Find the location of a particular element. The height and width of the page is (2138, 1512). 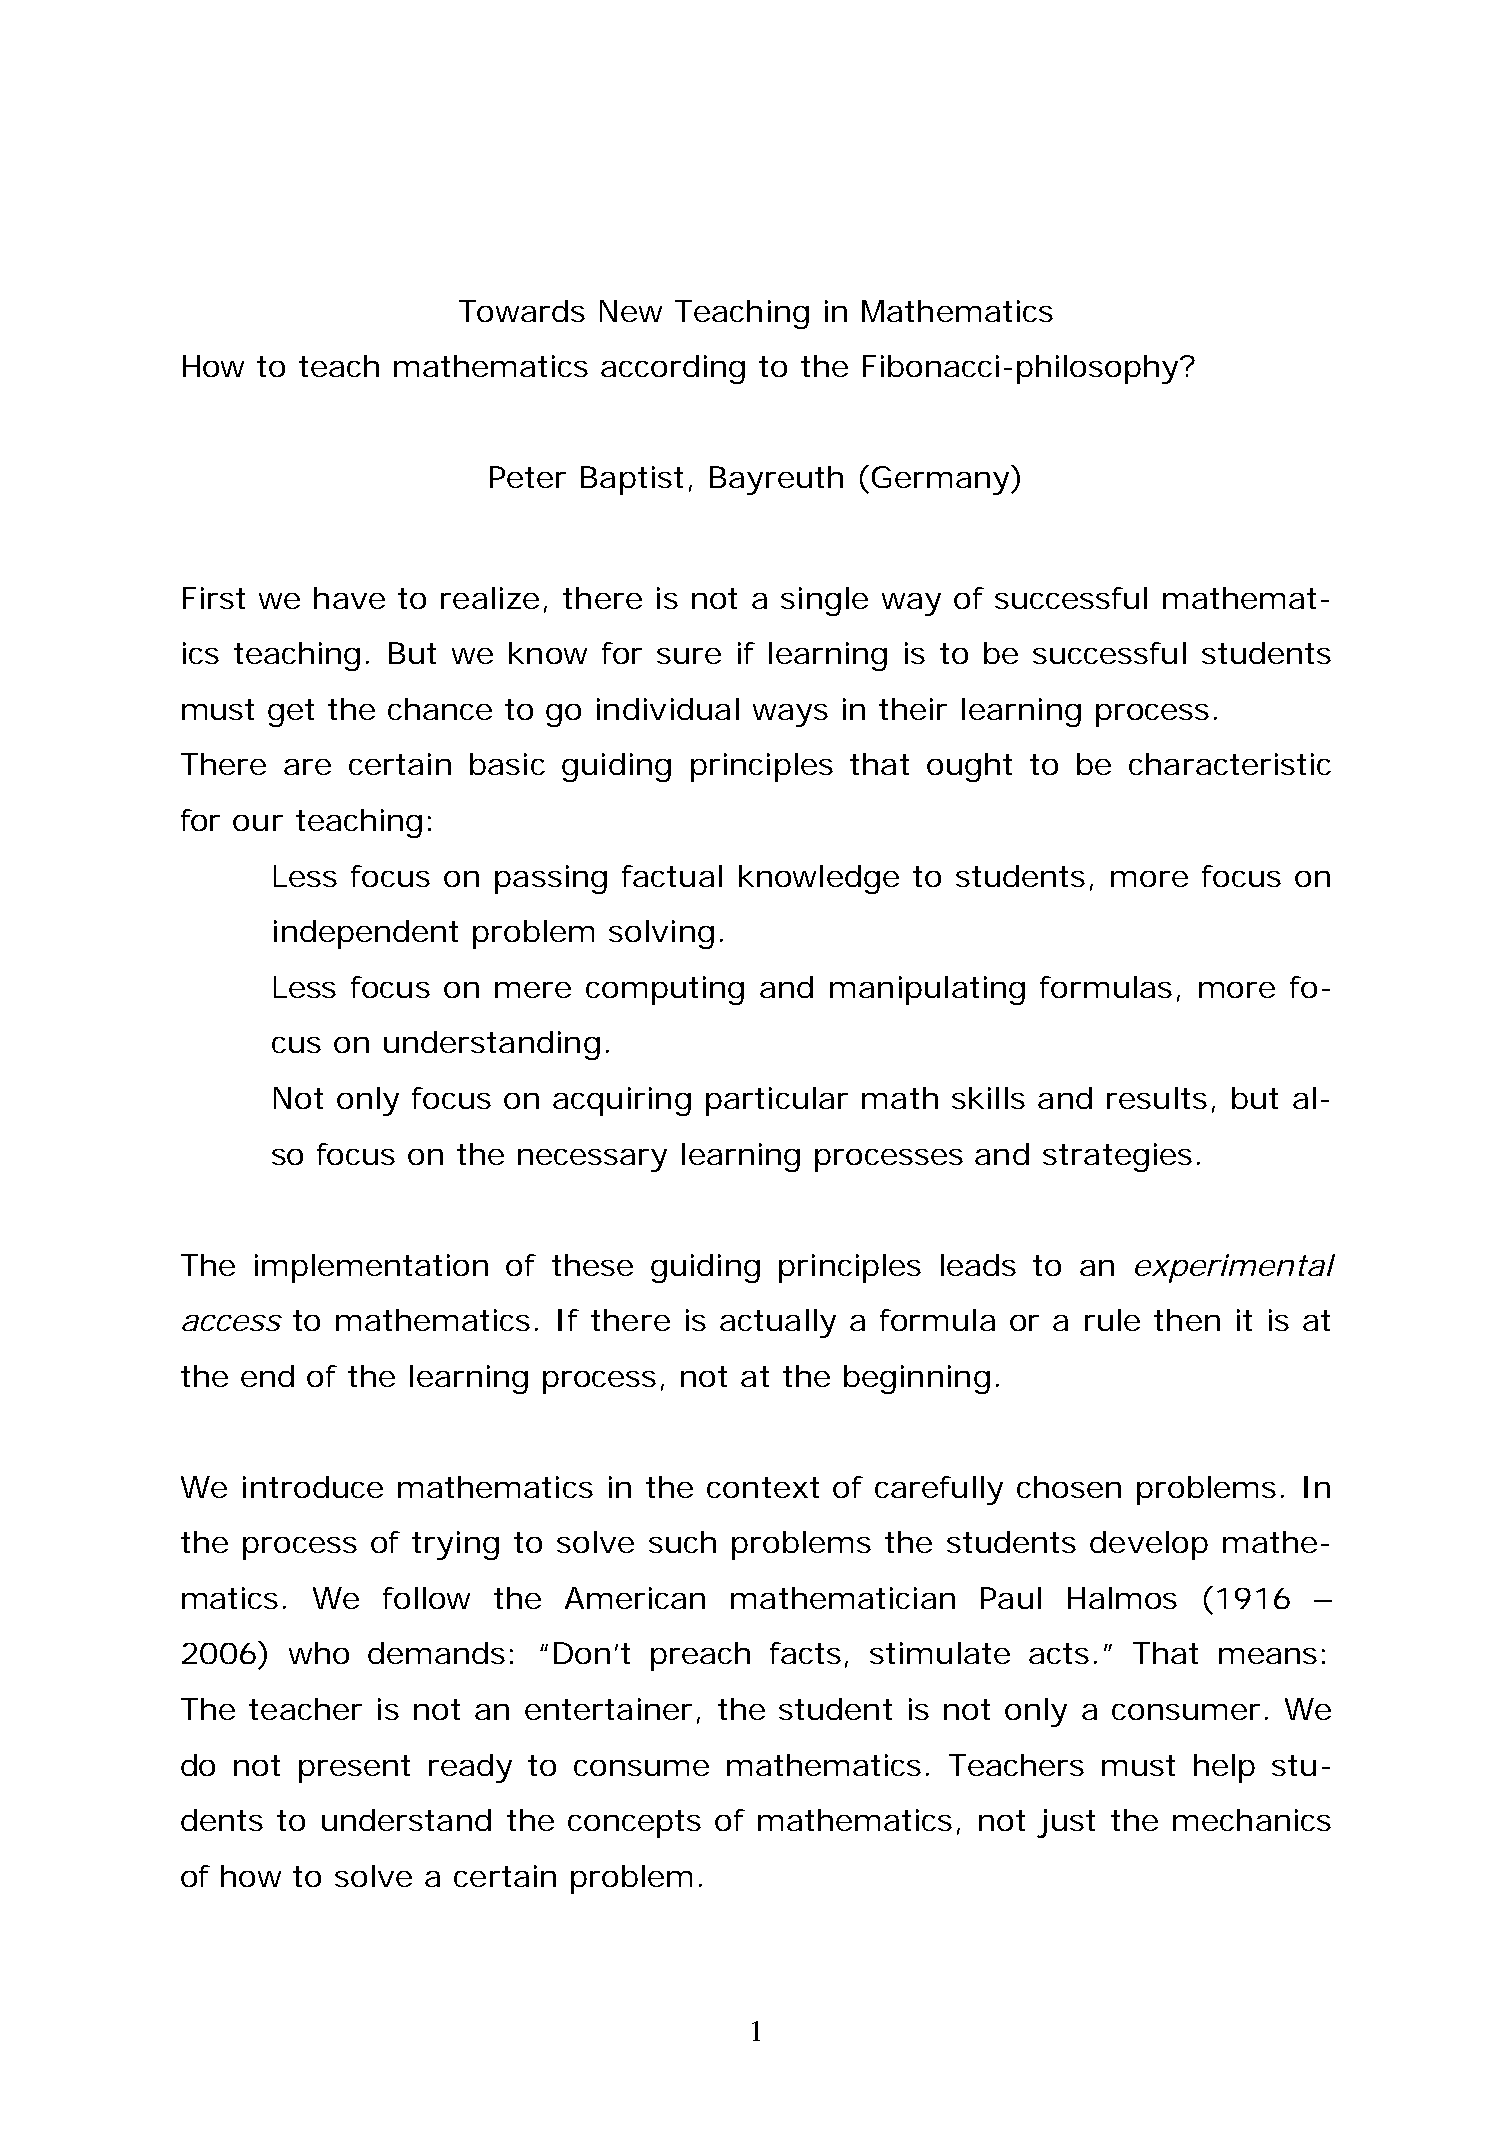

manipulating is located at coordinates (927, 990).
